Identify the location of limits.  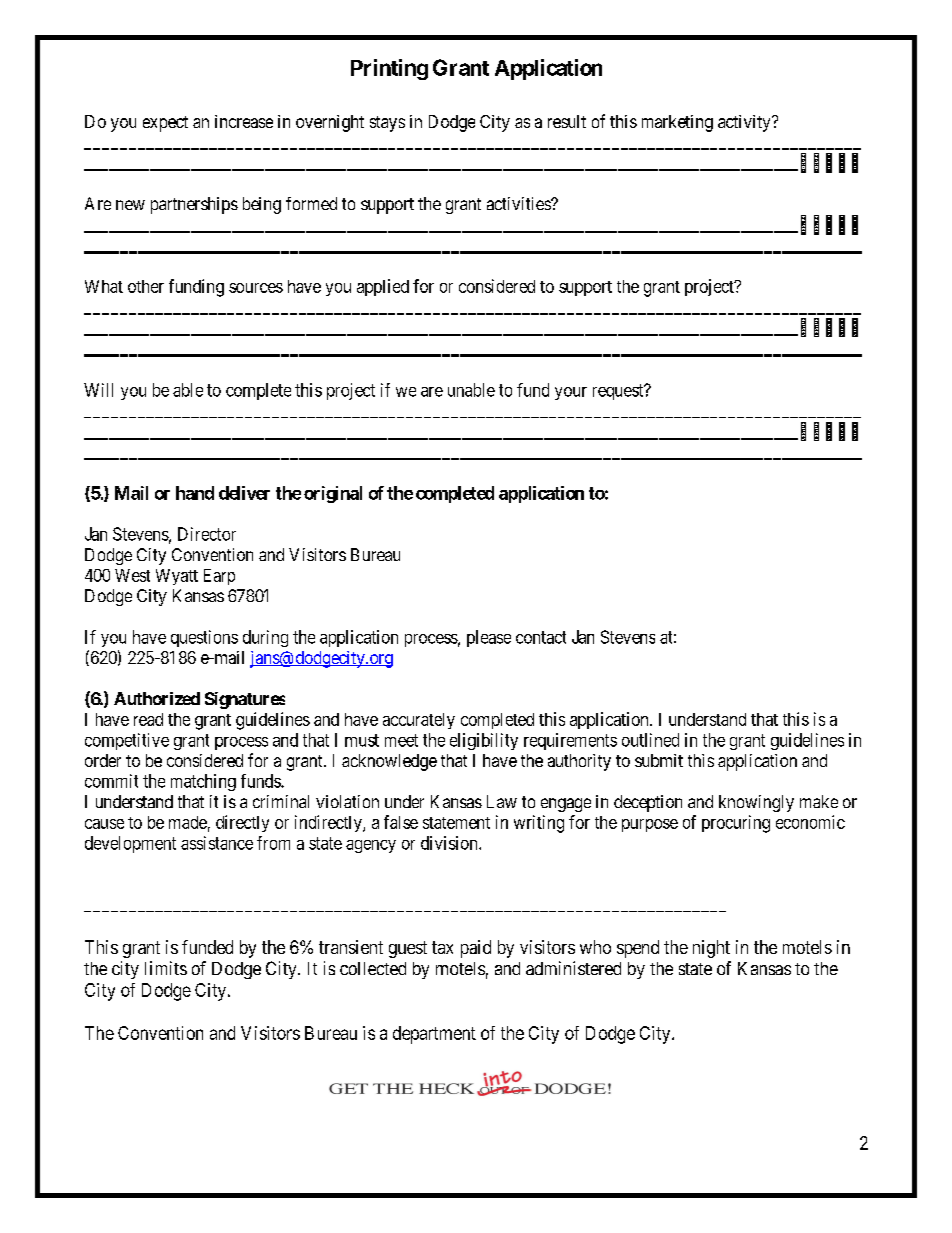
(166, 968).
